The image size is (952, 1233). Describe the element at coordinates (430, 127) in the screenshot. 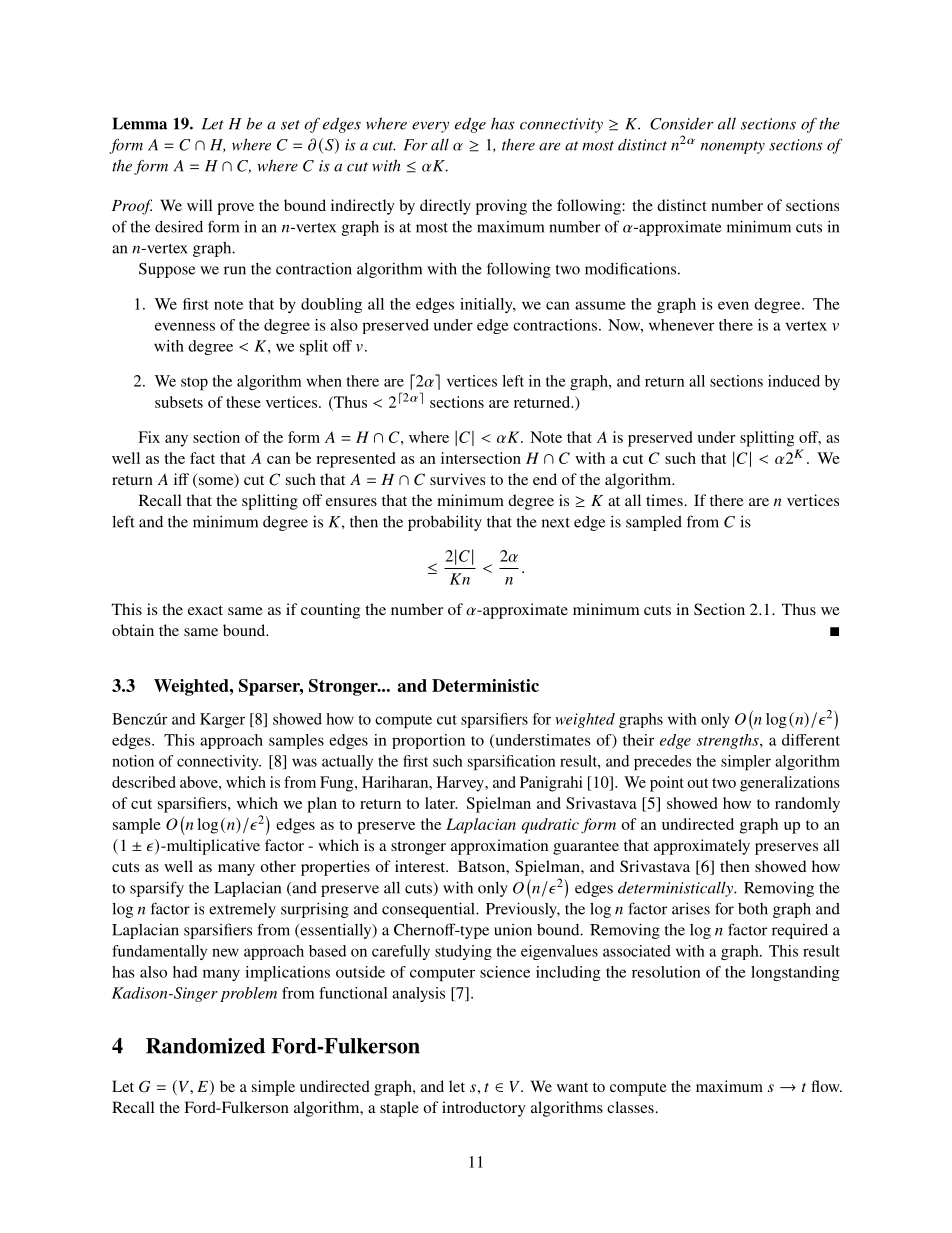

I see `every` at that location.
